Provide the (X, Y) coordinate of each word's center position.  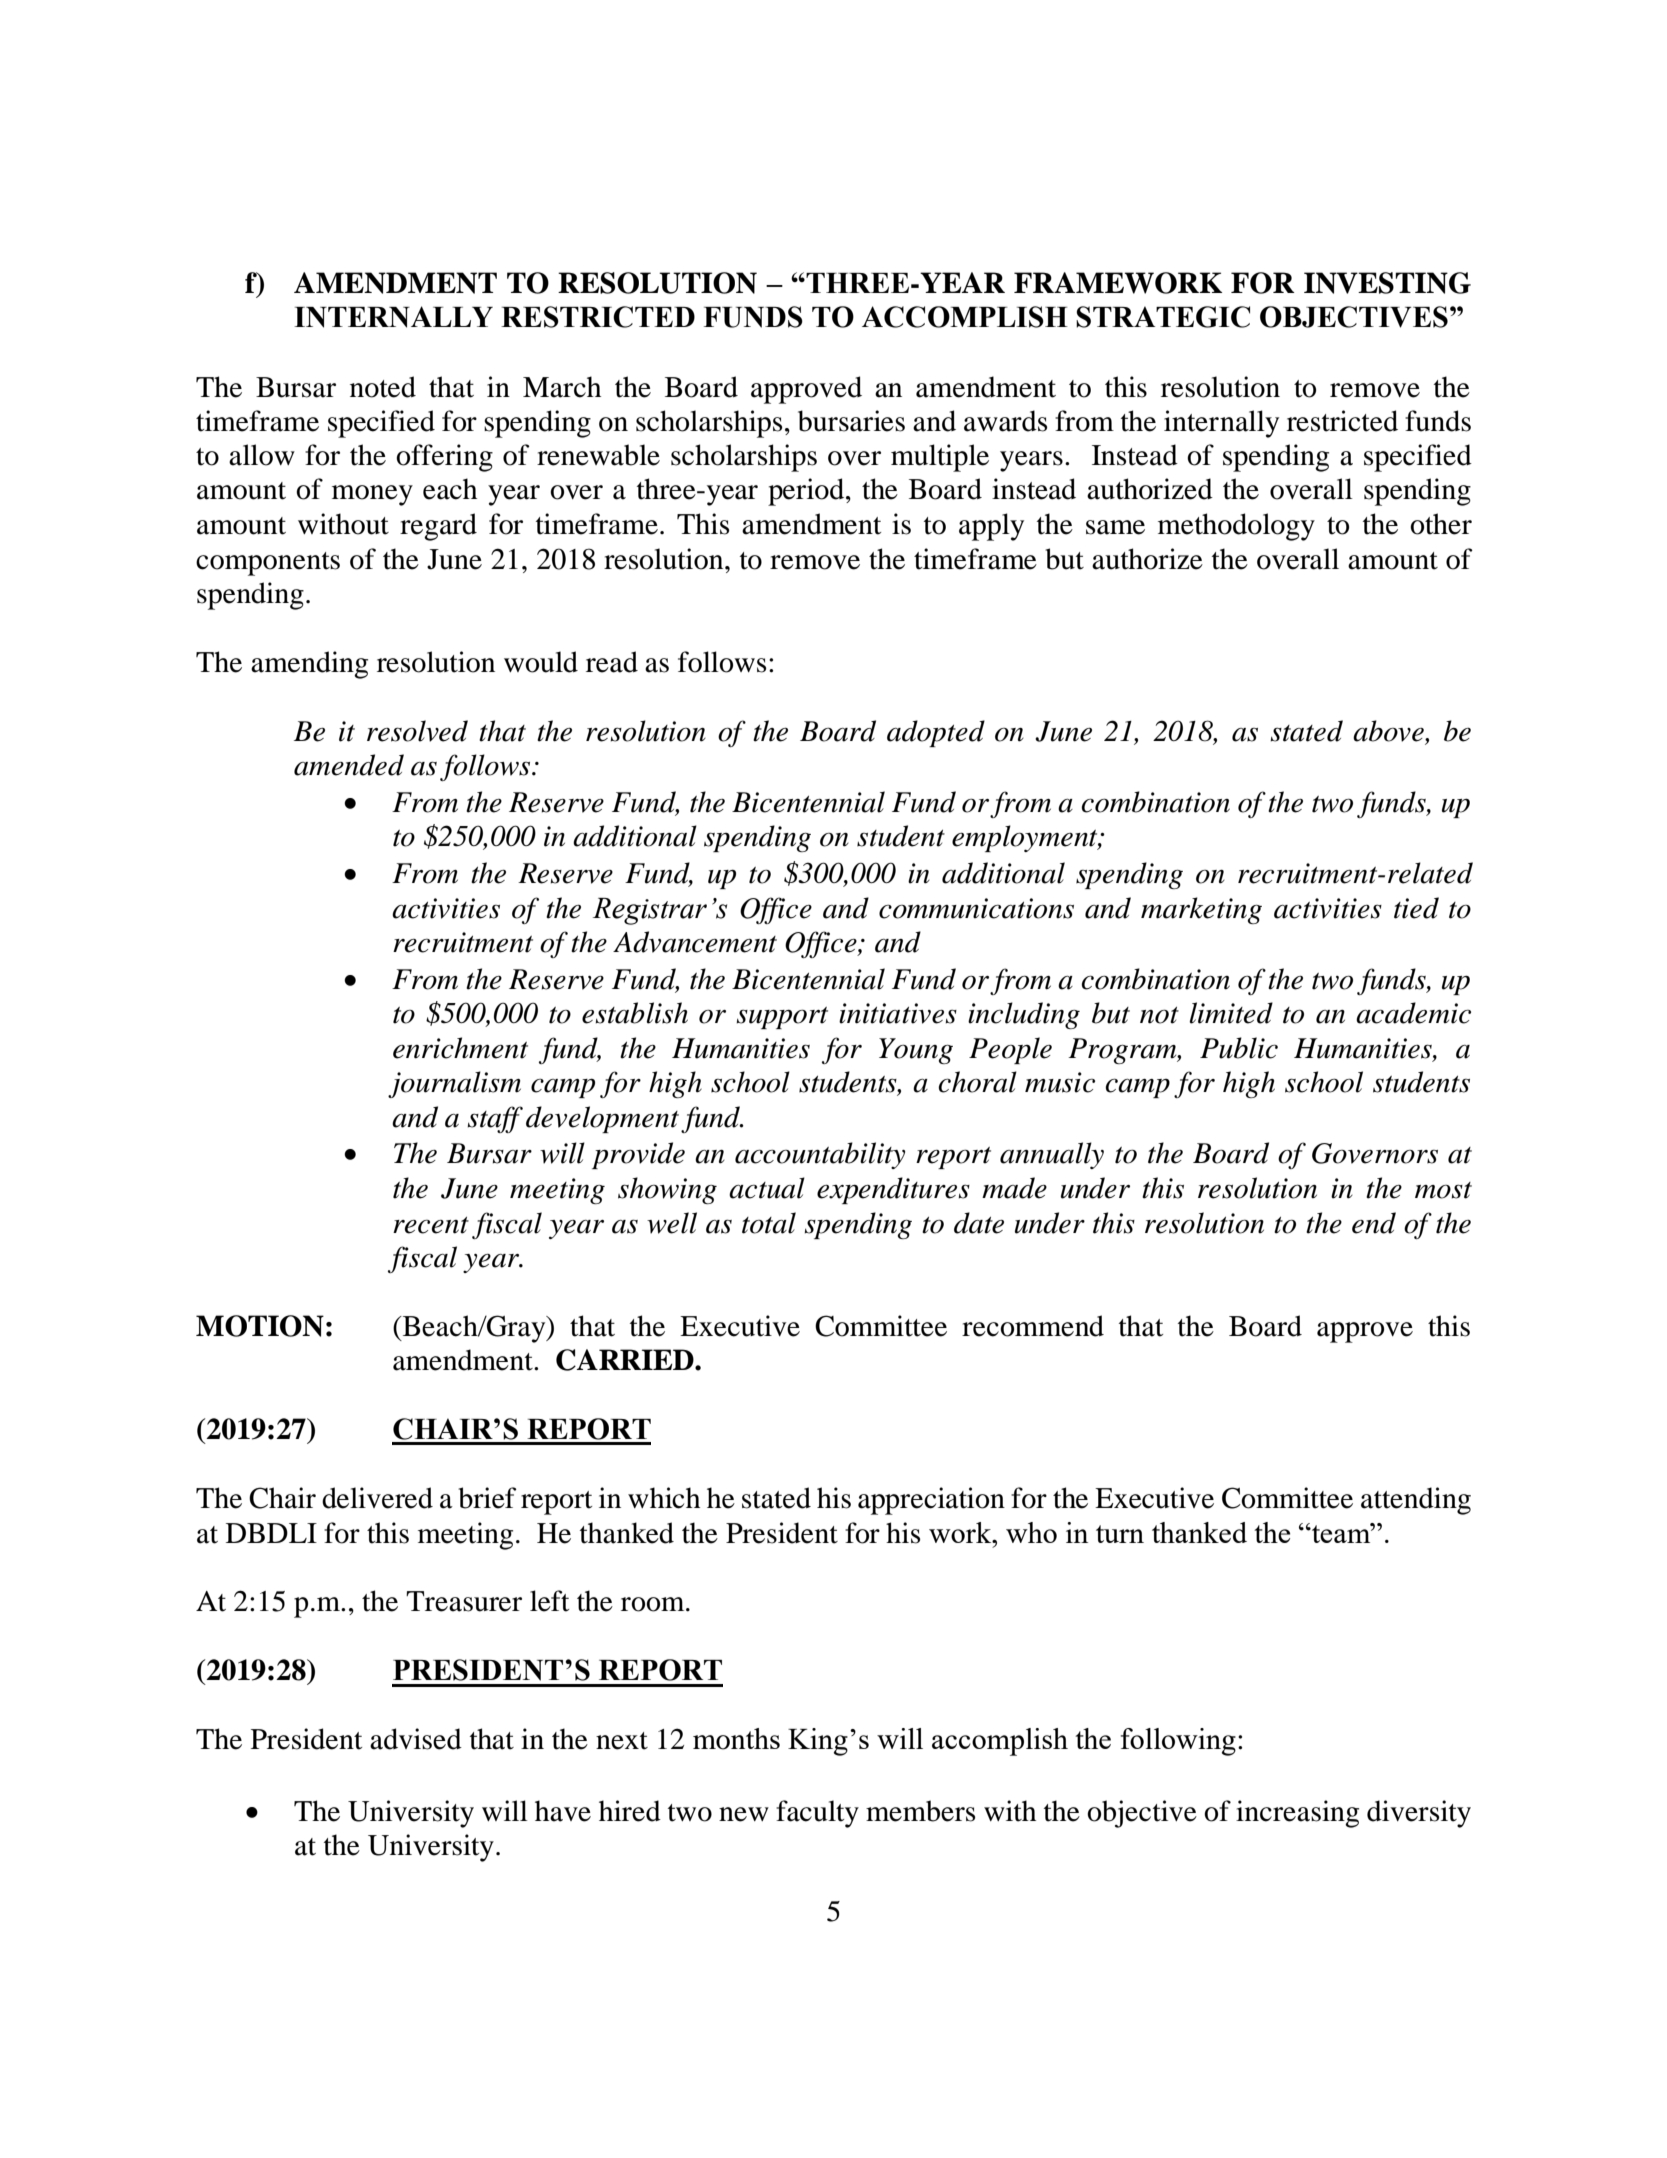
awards (1005, 421)
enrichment (460, 1048)
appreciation (931, 1501)
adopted (936, 733)
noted (383, 387)
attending (1416, 1501)
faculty (817, 1814)
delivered (377, 1498)
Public (1239, 1048)
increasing (1297, 1814)
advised (416, 1739)
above (1389, 732)
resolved (417, 731)
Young (916, 1051)
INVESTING (1387, 283)
